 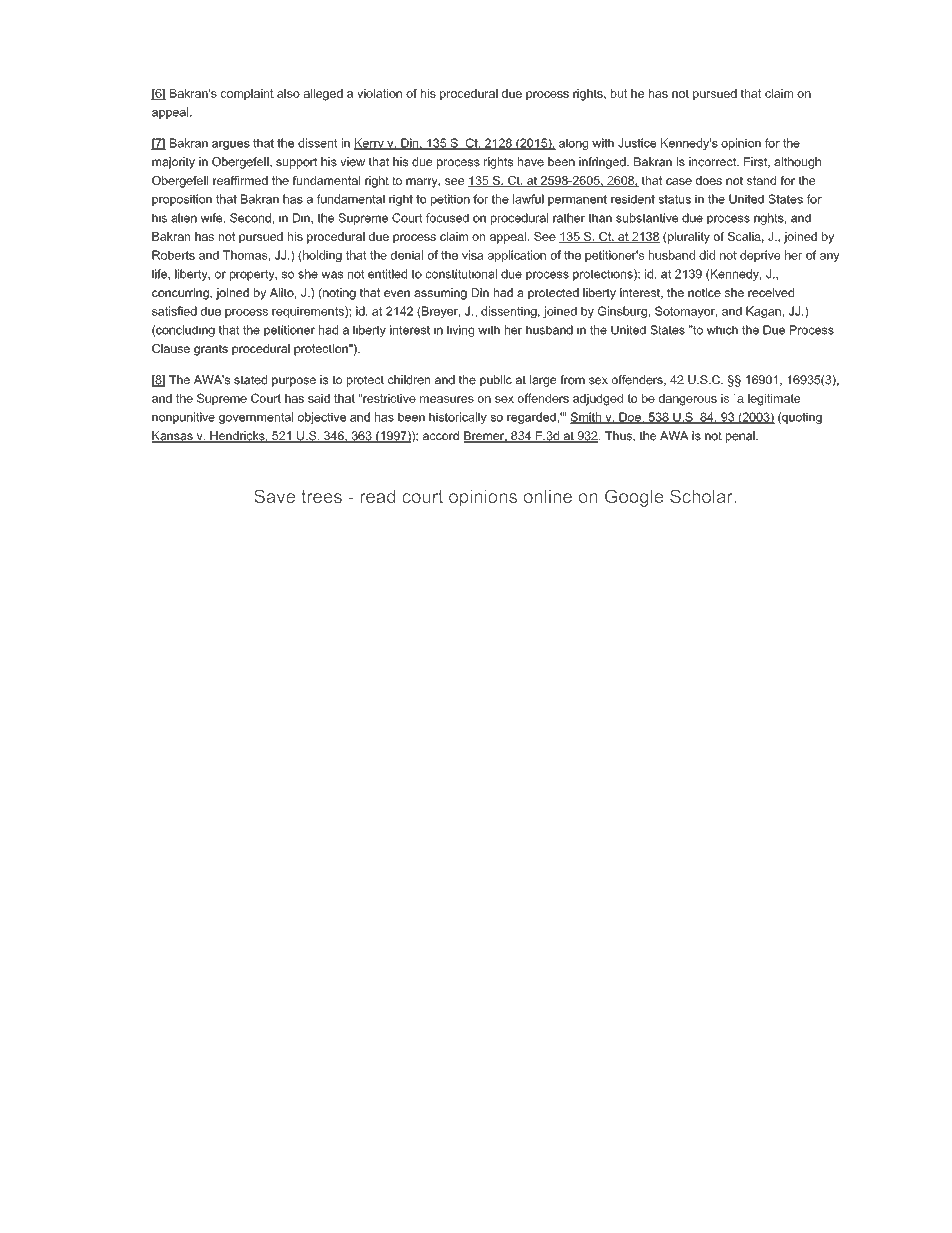 What do you see at coordinates (771, 292) in the image?
I see `received` at bounding box center [771, 292].
